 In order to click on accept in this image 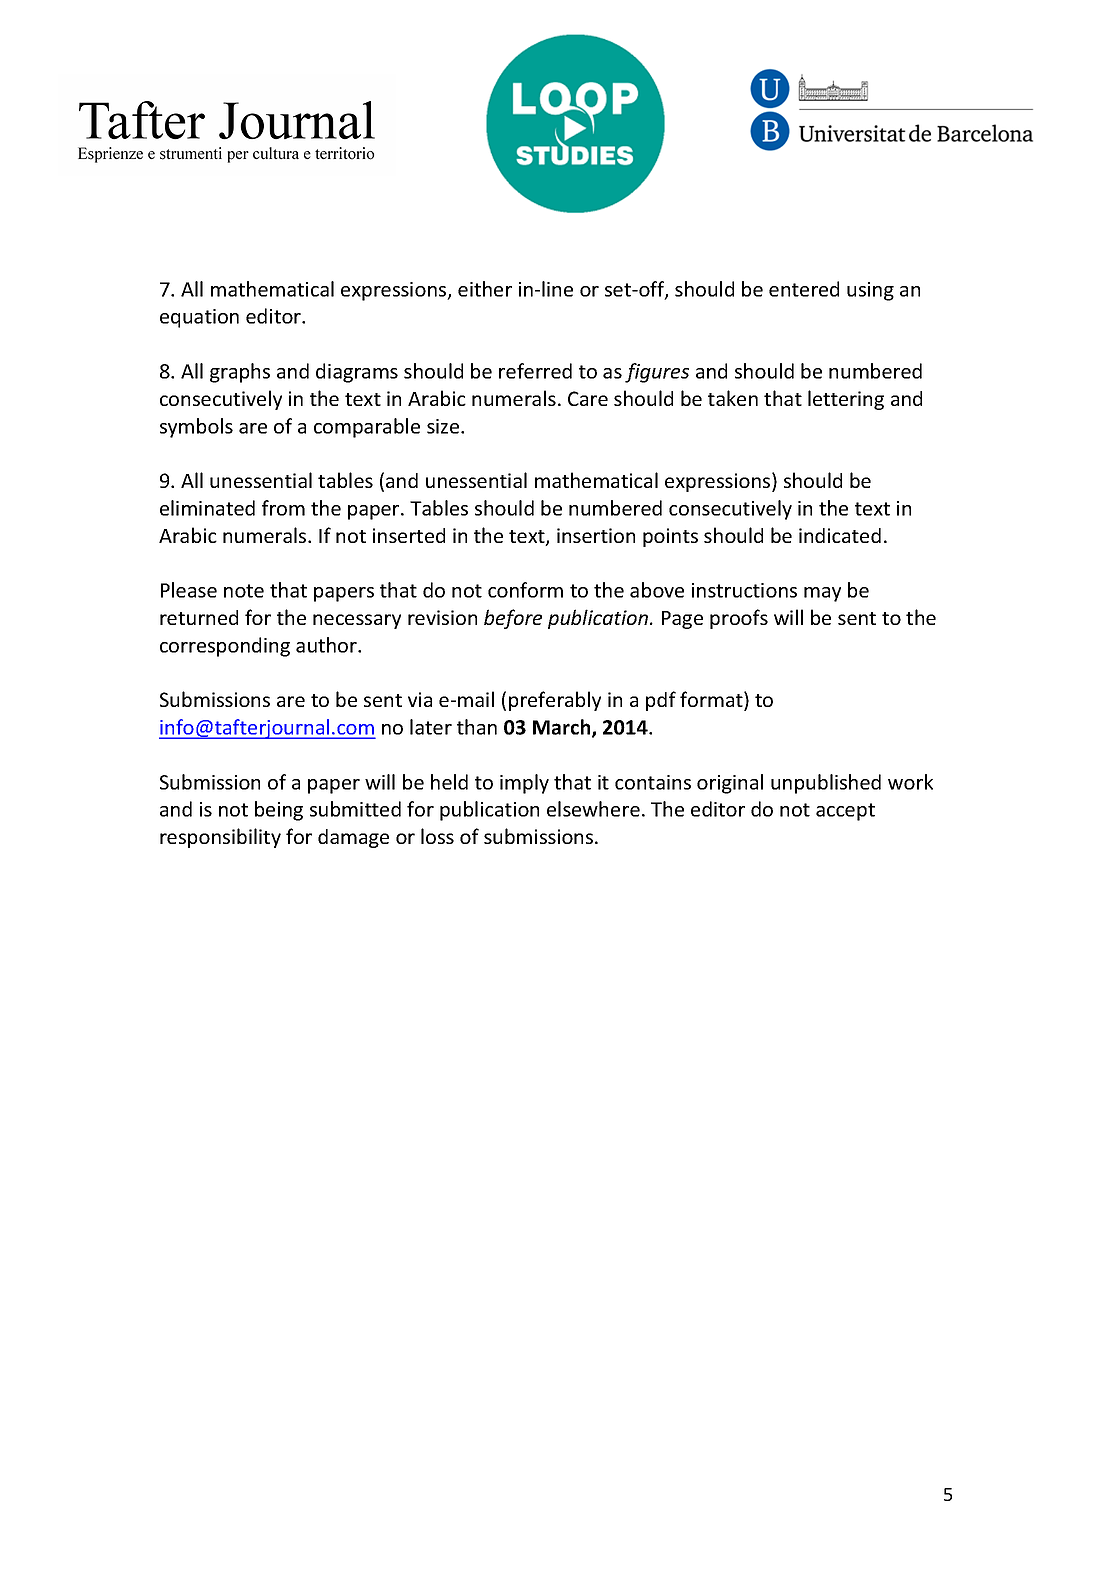, I will do `click(845, 812)`.
